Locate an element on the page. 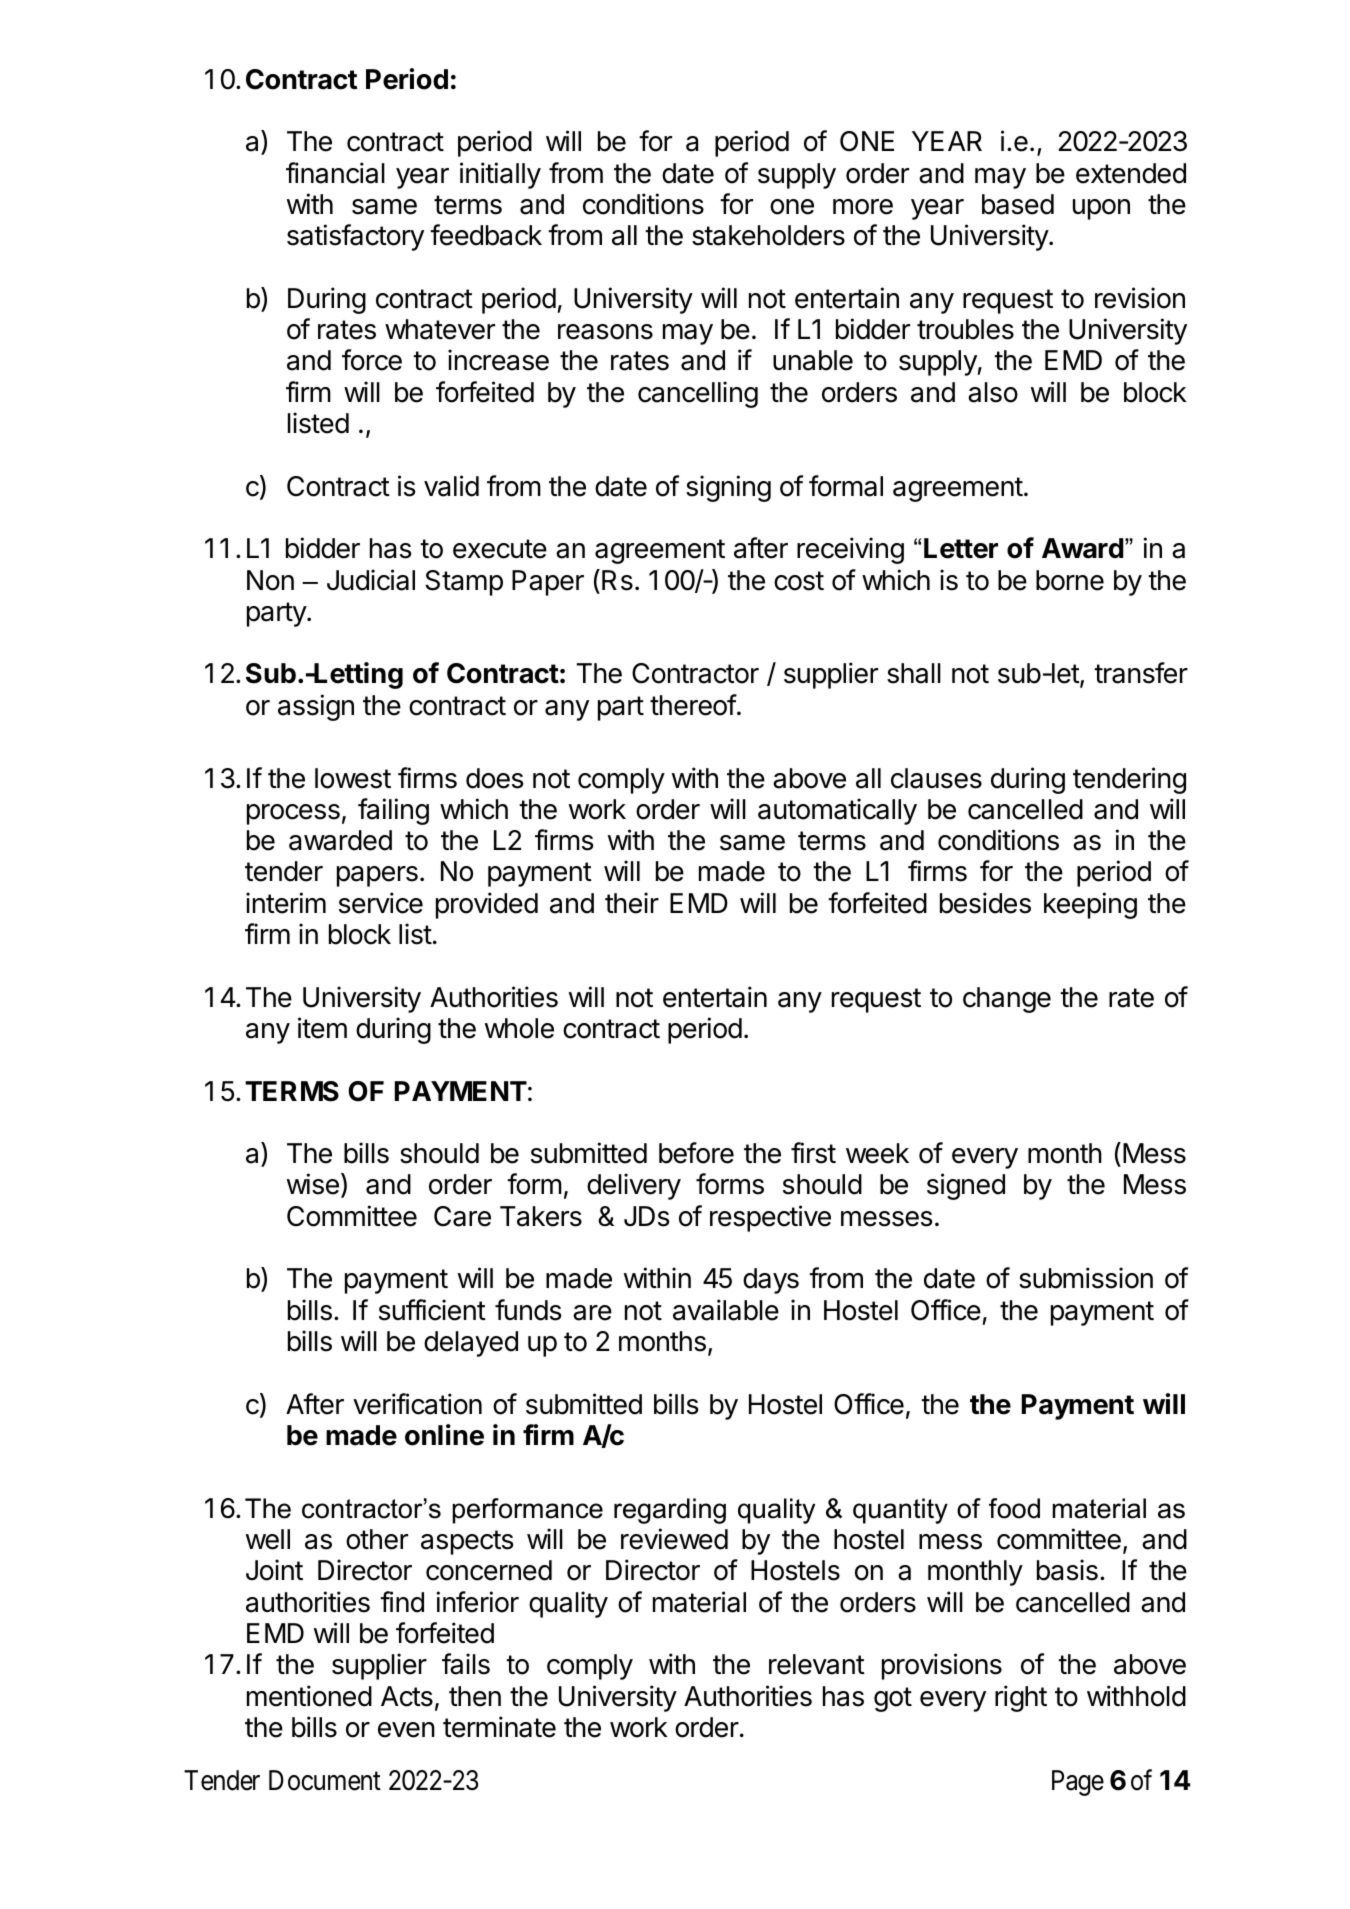 The height and width of the image is (1909, 1350). thereof is located at coordinates (693, 705).
